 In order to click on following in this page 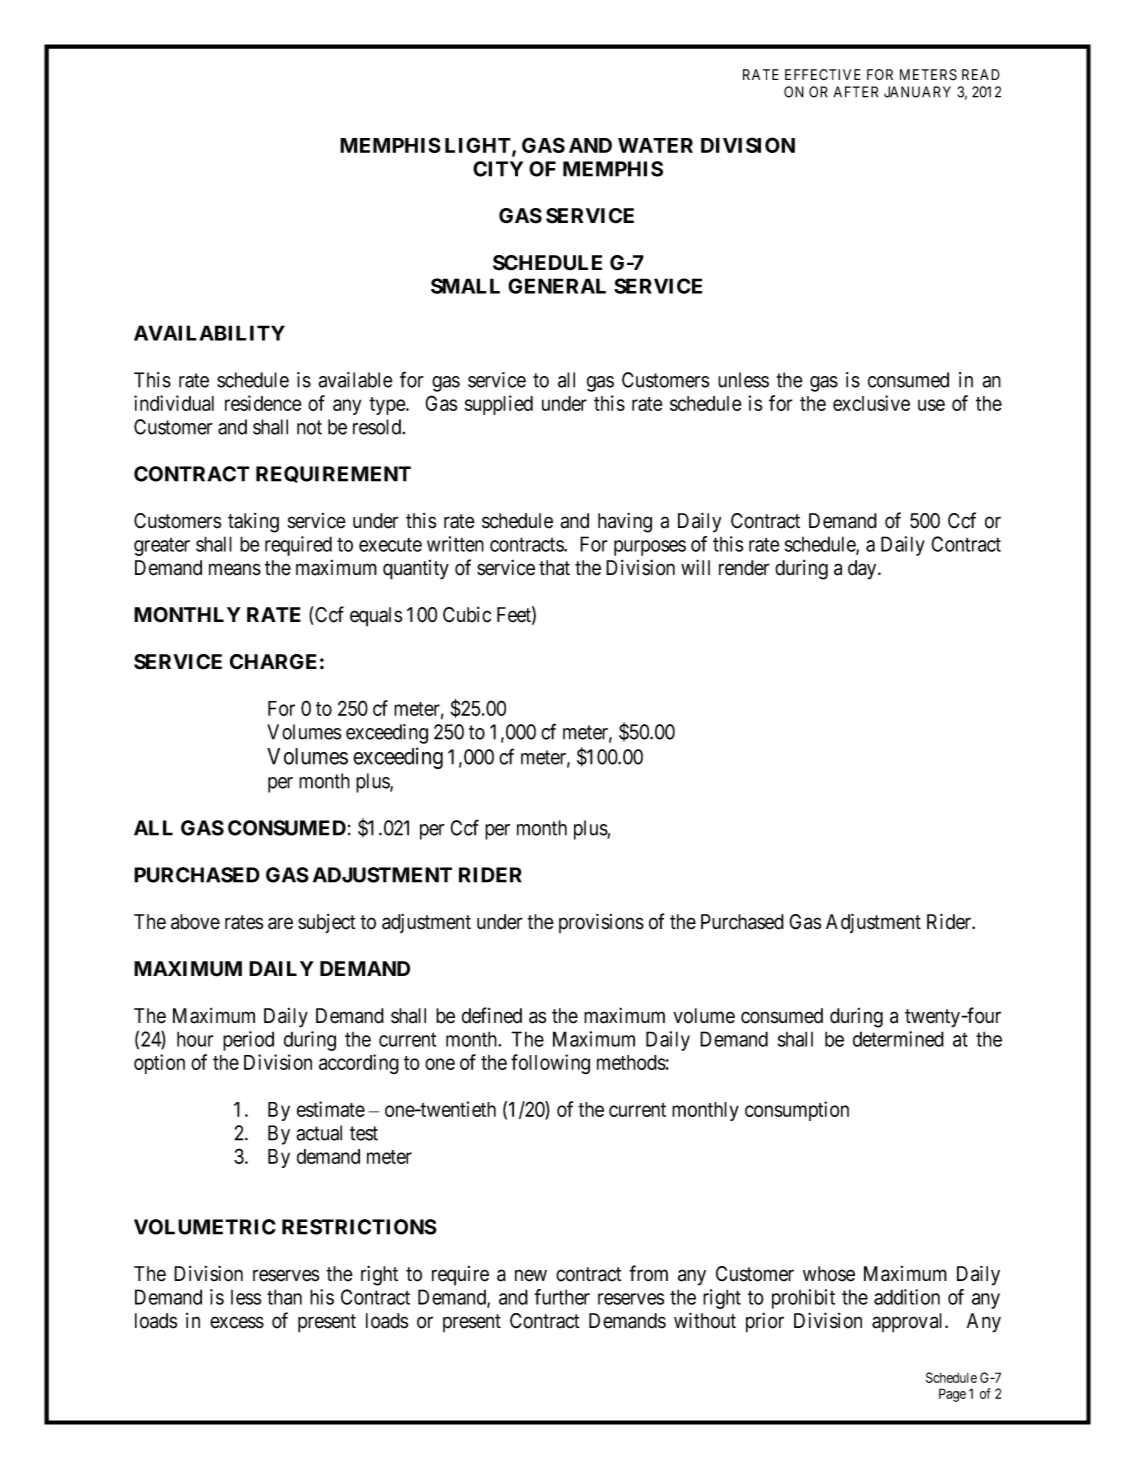, I will do `click(550, 1064)`.
